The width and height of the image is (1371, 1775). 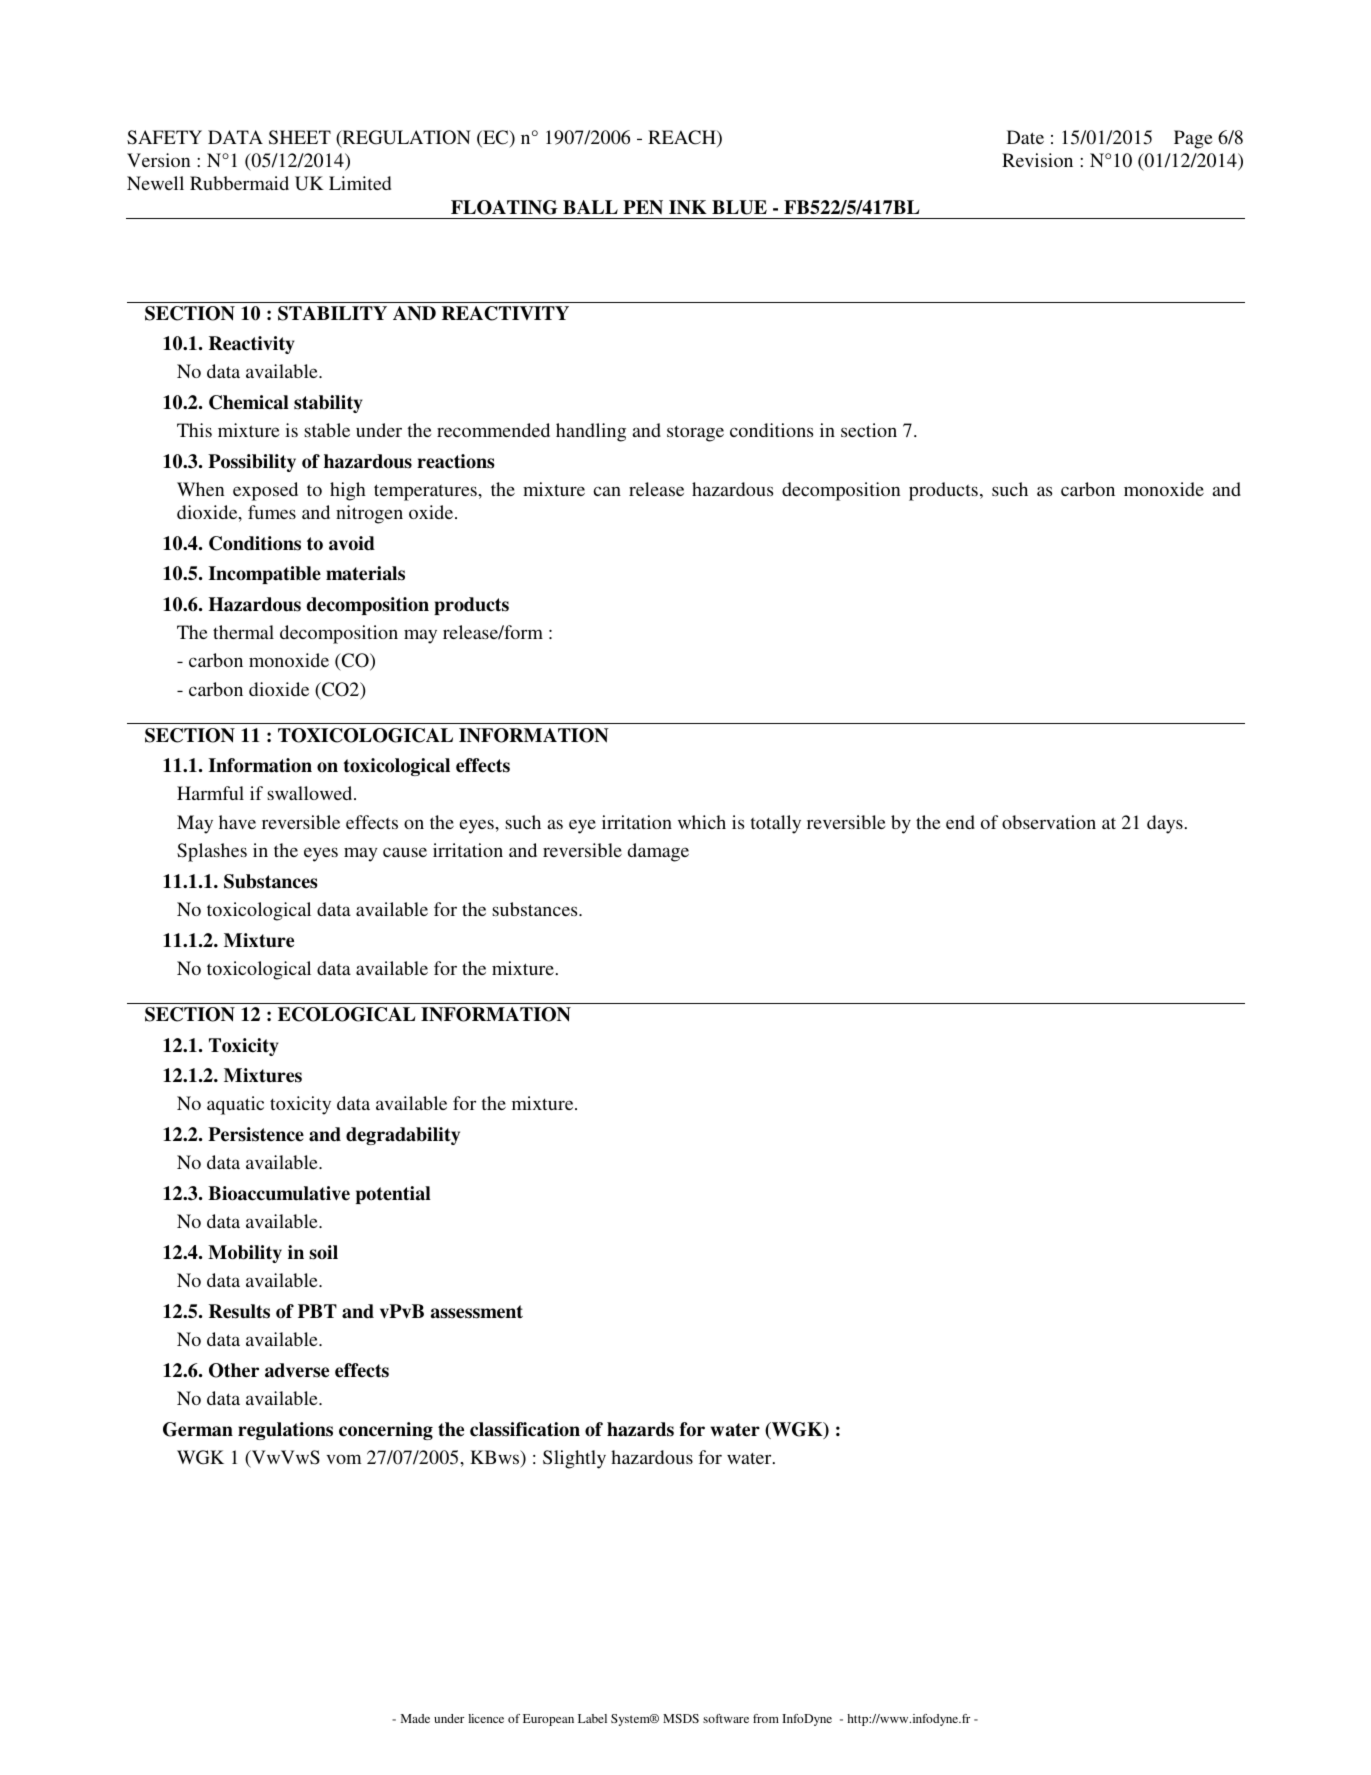 What do you see at coordinates (239, 183) in the image?
I see `Rubbermaid` at bounding box center [239, 183].
